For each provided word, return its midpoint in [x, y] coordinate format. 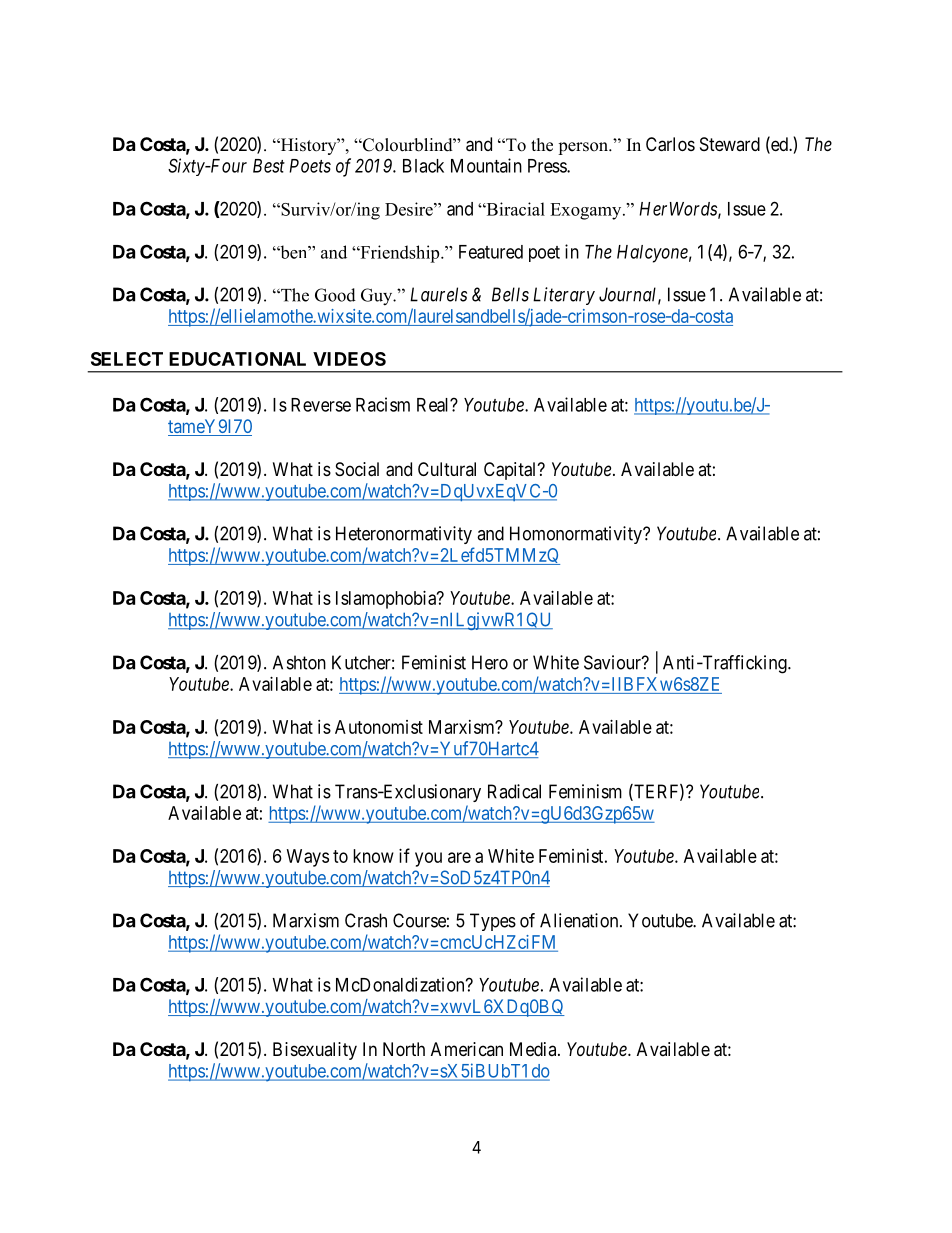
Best [269, 166]
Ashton [299, 662]
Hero [490, 662]
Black [423, 166]
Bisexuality [315, 1051]
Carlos [670, 144]
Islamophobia [387, 600]
